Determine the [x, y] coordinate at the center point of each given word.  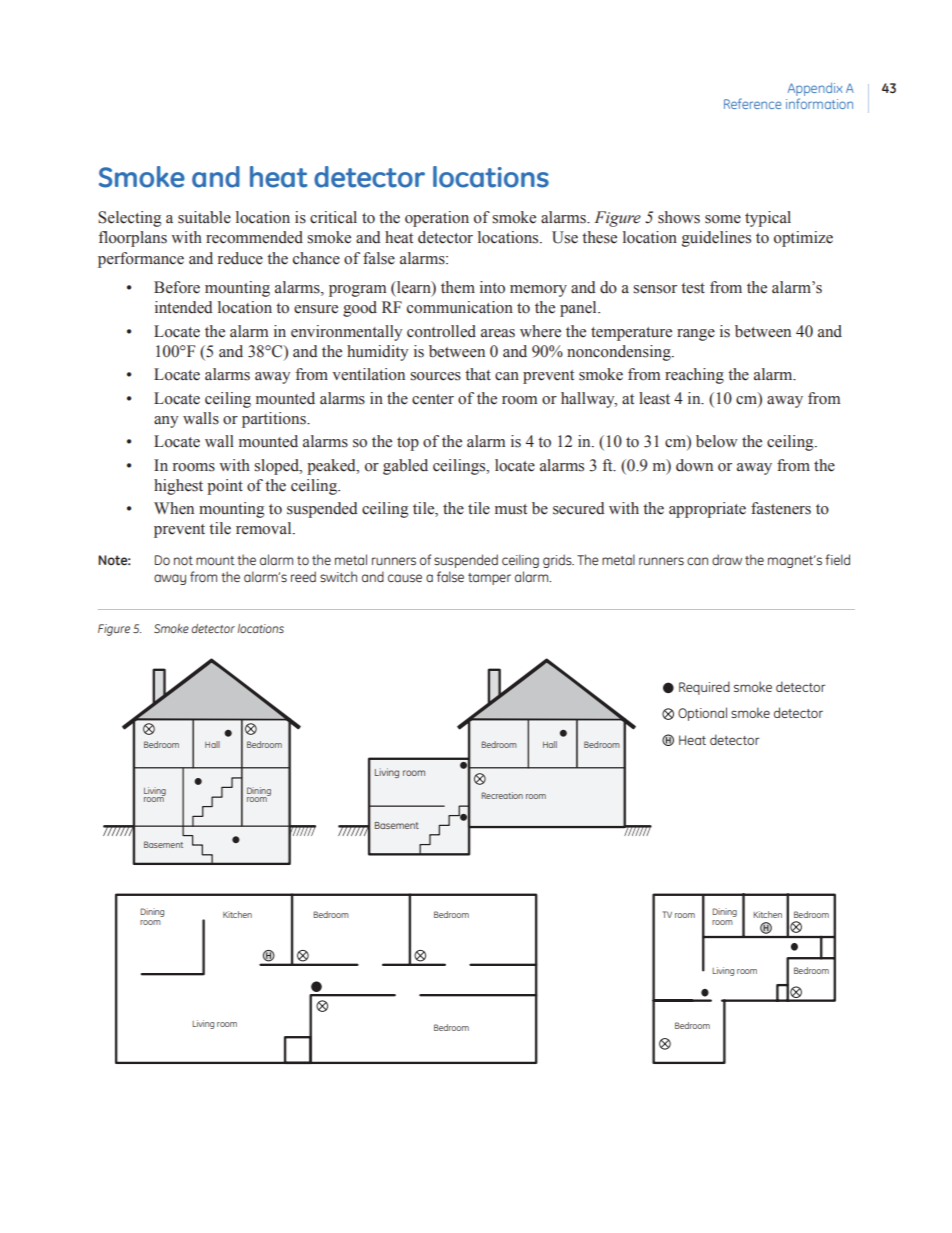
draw [727, 559]
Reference [752, 103]
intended [183, 307]
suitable [204, 217]
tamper [489, 579]
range [696, 335]
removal [265, 528]
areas [498, 333]
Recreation [502, 795]
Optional [702, 714]
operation [437, 219]
